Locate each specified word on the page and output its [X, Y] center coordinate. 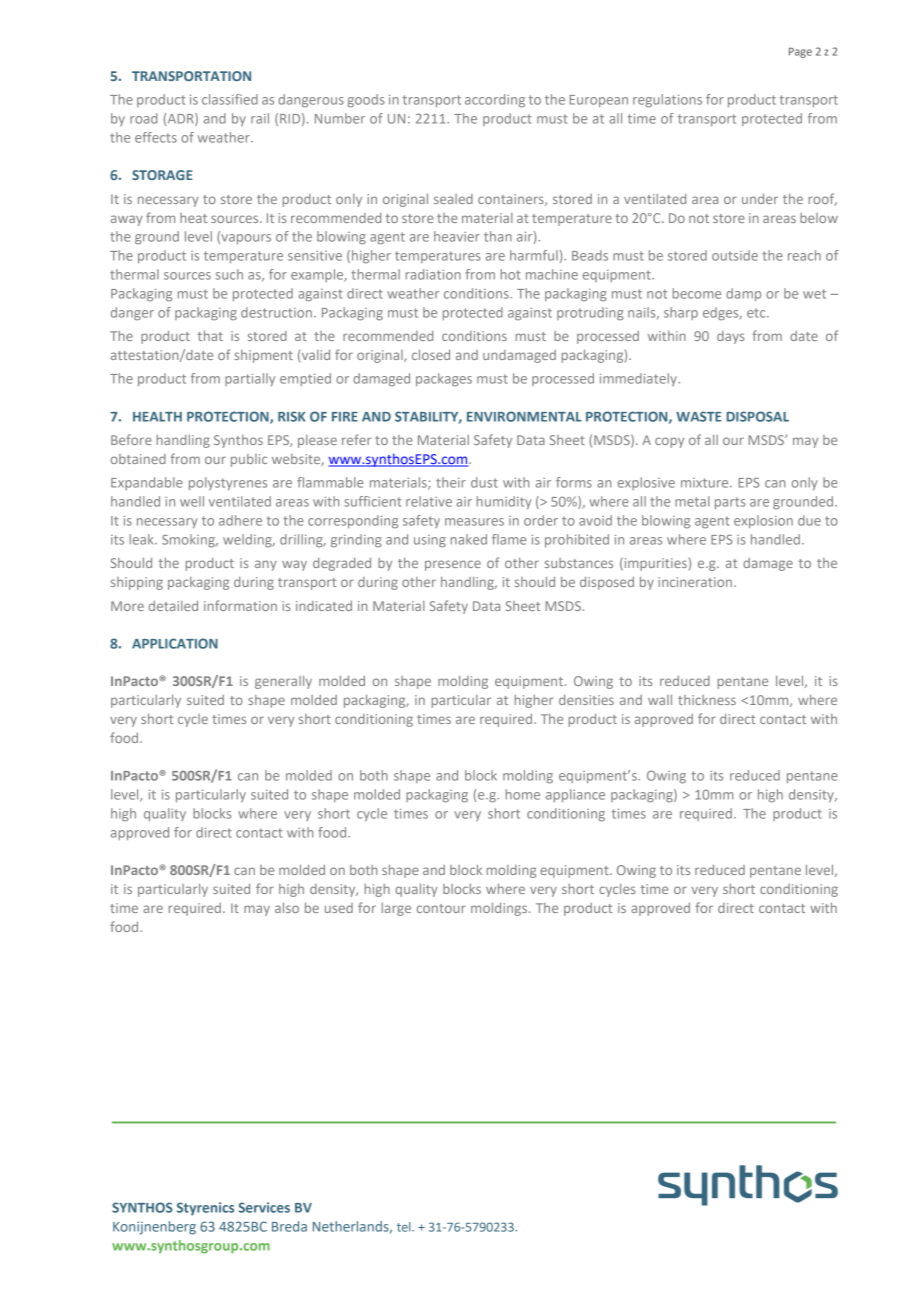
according [495, 101]
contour [441, 908]
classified [230, 99]
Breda [289, 1226]
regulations [667, 101]
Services [264, 1207]
